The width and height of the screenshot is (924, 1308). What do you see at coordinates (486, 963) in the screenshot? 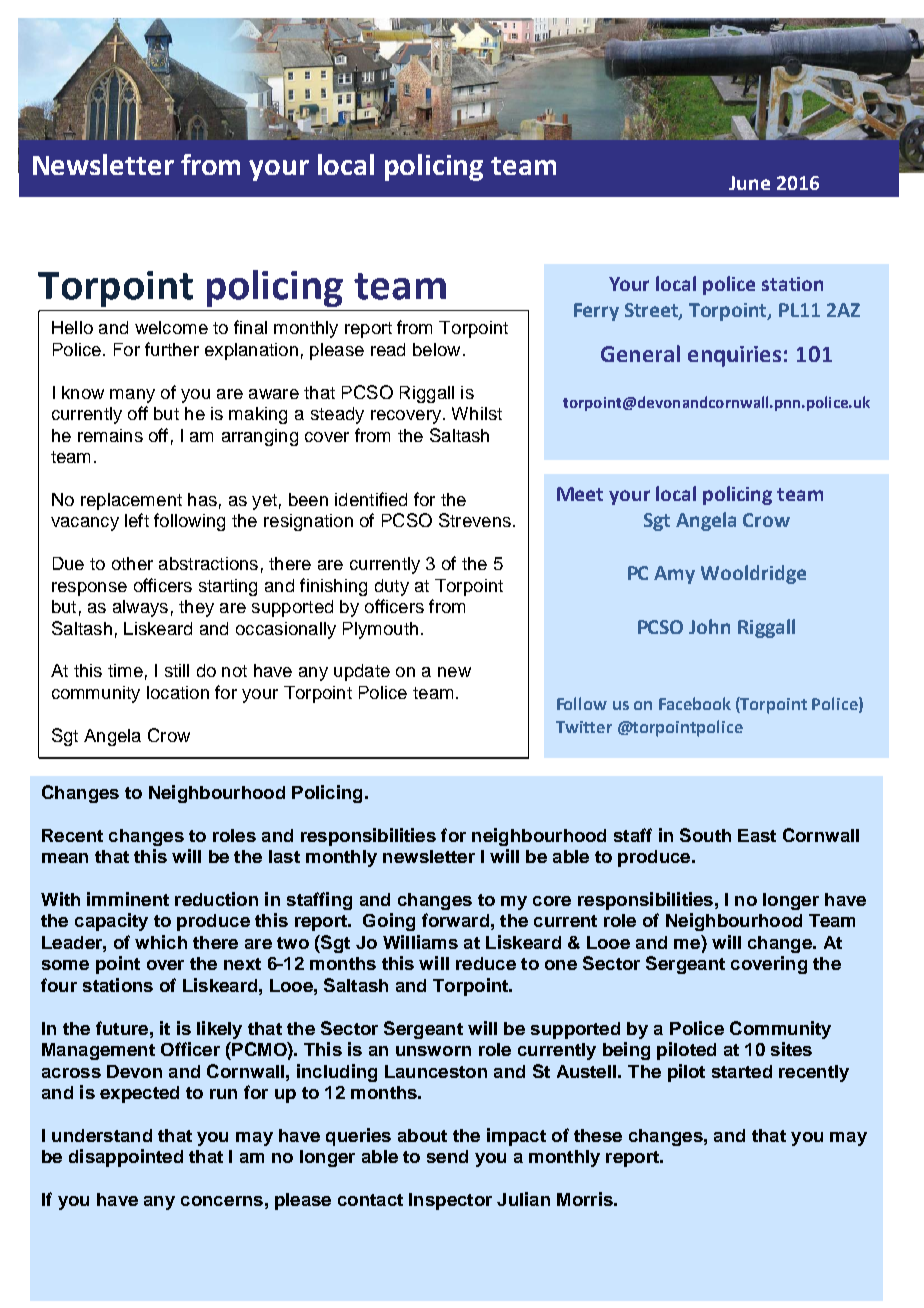
I see `reduce` at bounding box center [486, 963].
